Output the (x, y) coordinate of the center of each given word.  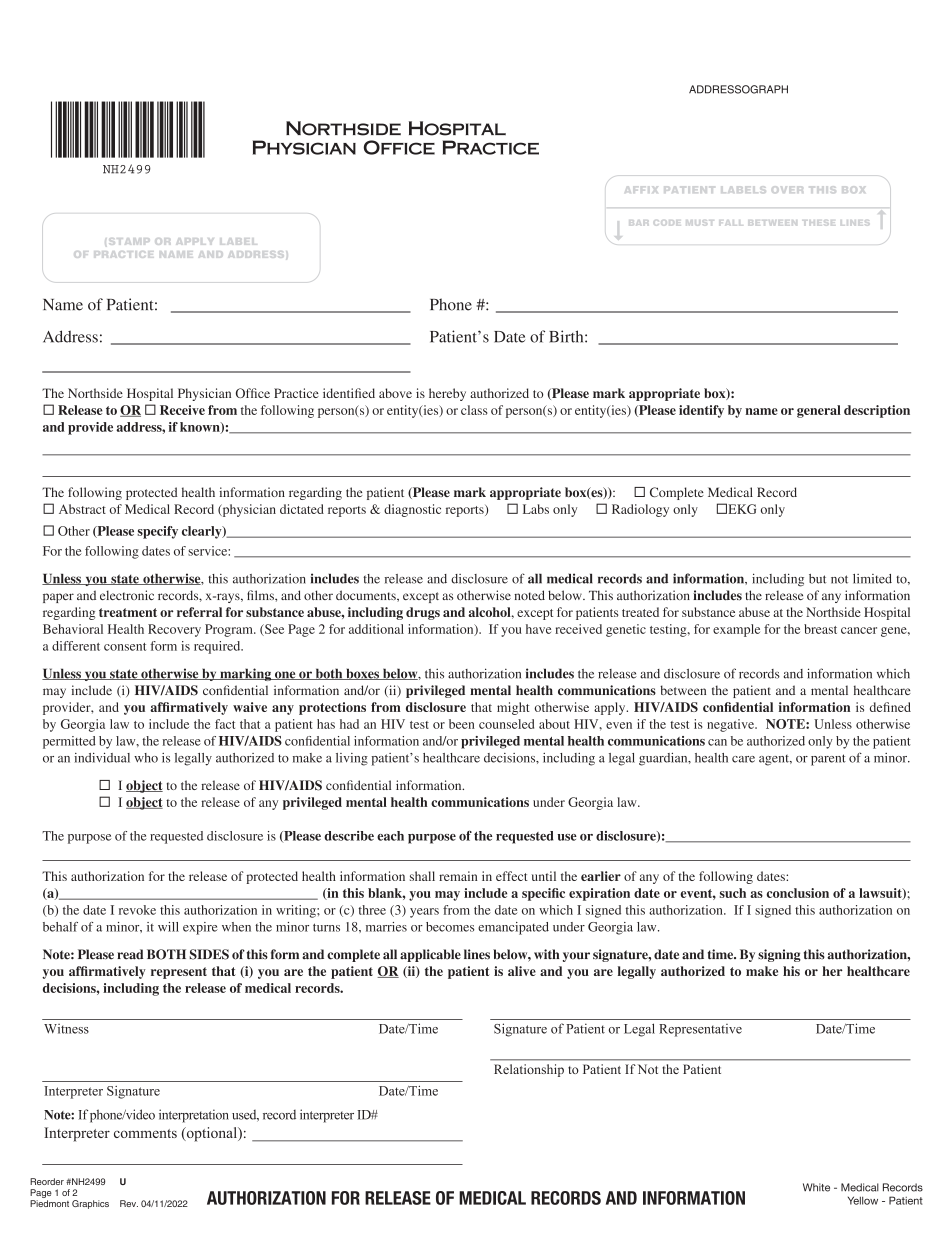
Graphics (90, 1204)
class (474, 410)
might (513, 708)
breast (820, 629)
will (168, 927)
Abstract (82, 509)
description (877, 411)
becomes (450, 927)
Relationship (529, 1070)
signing (779, 955)
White (816, 1187)
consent (125, 647)
